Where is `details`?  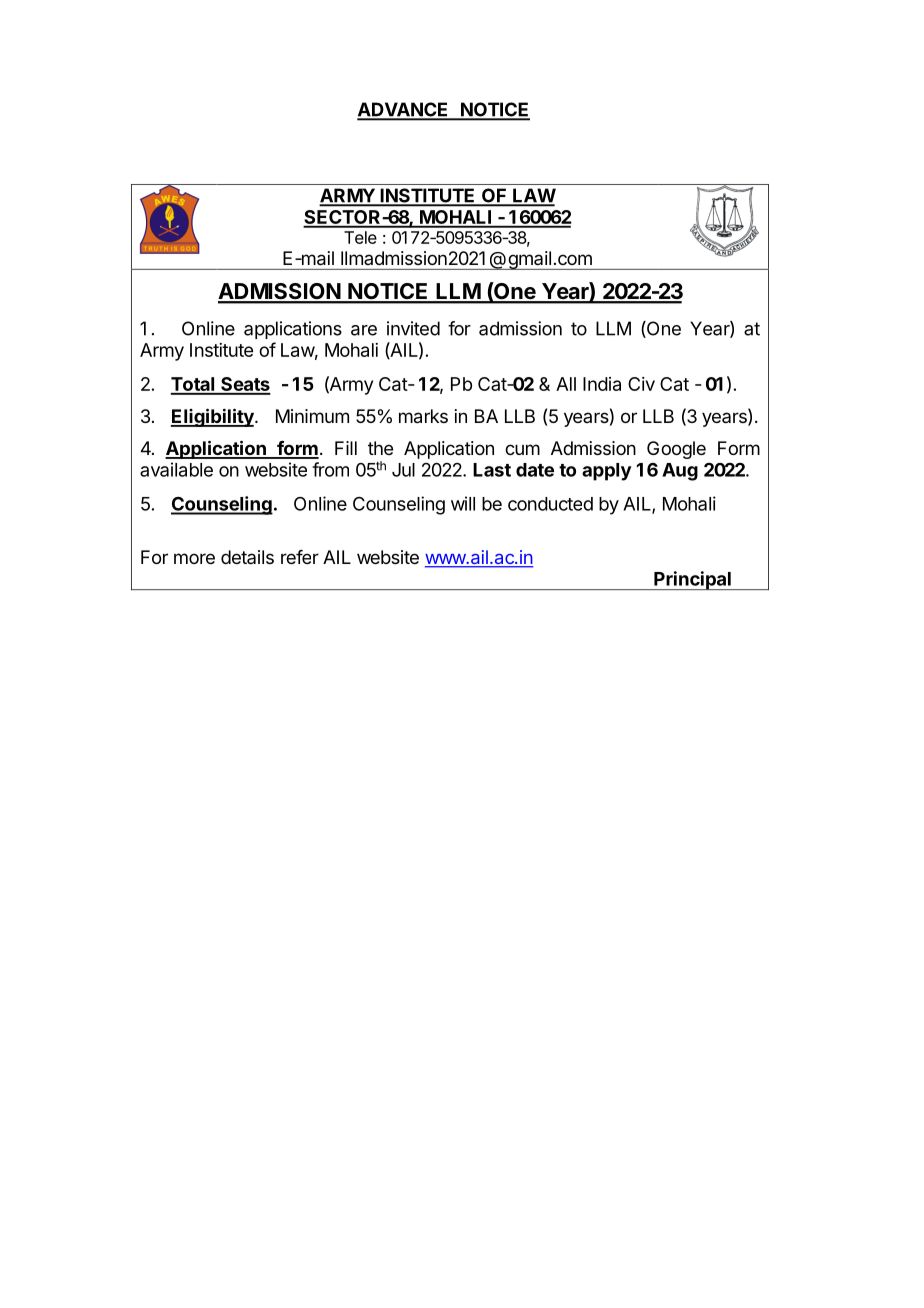
details is located at coordinates (247, 557).
